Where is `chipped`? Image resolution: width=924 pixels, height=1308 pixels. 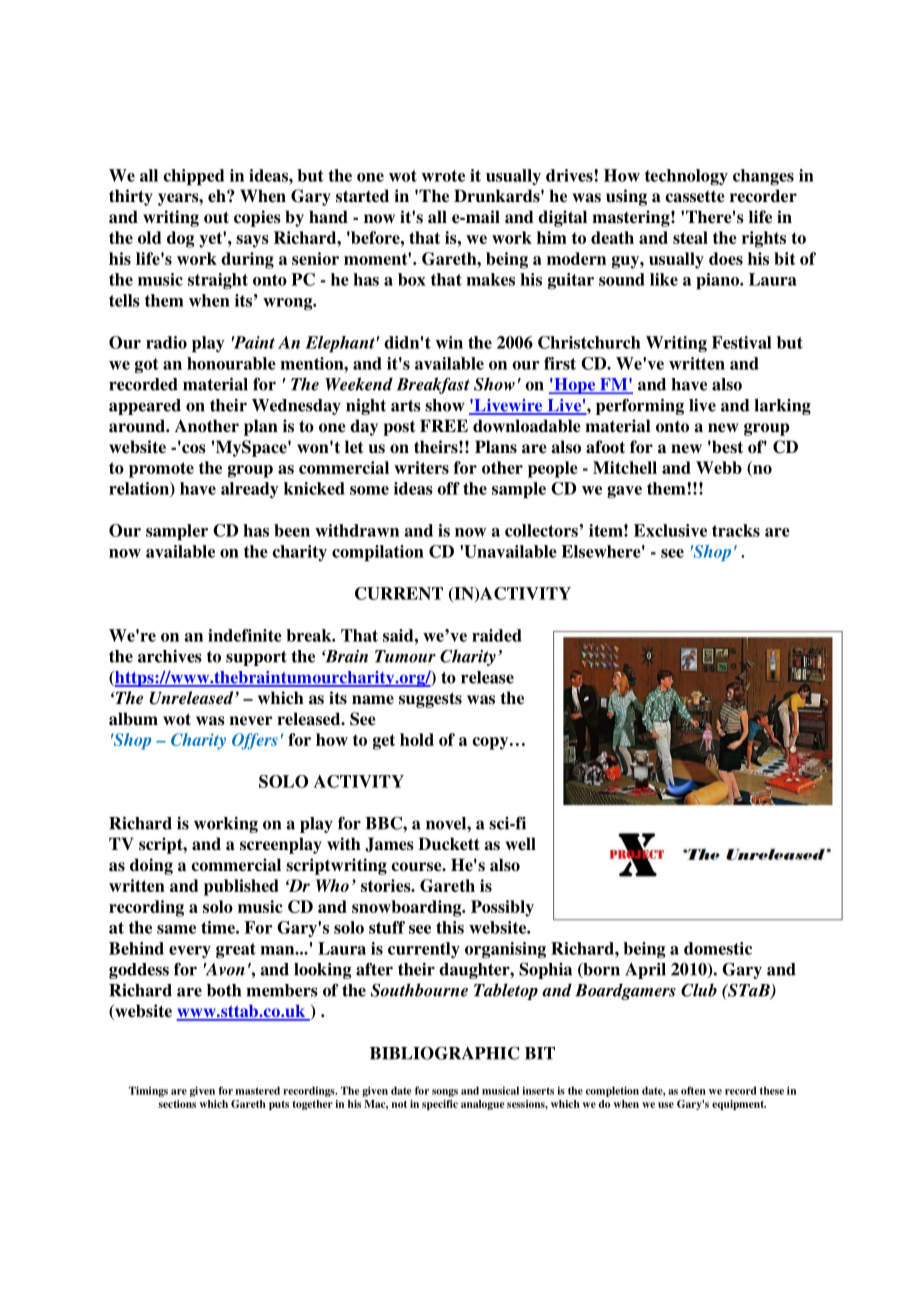 chipped is located at coordinates (193, 177).
